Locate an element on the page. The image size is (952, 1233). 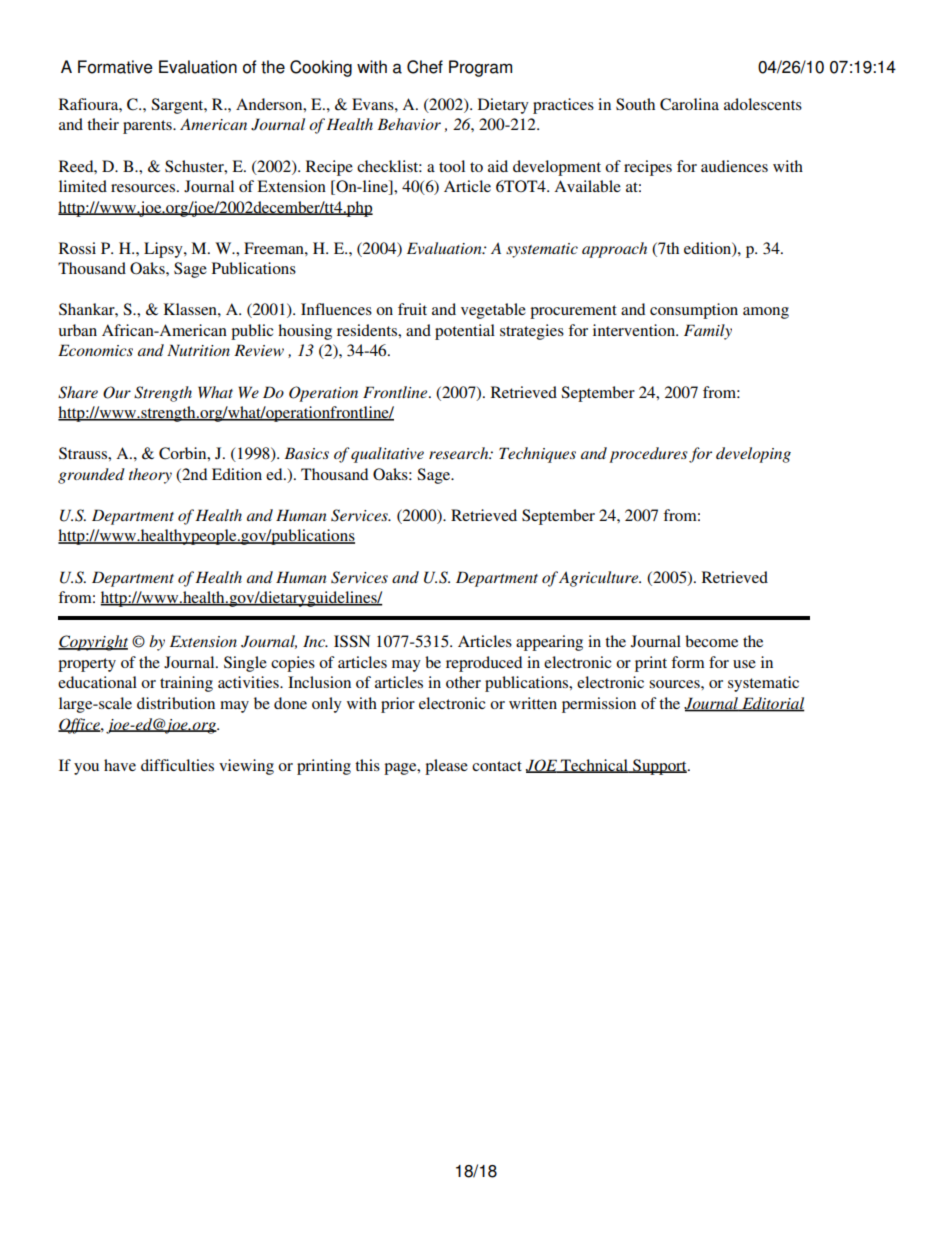
qualitative is located at coordinates (387, 455).
